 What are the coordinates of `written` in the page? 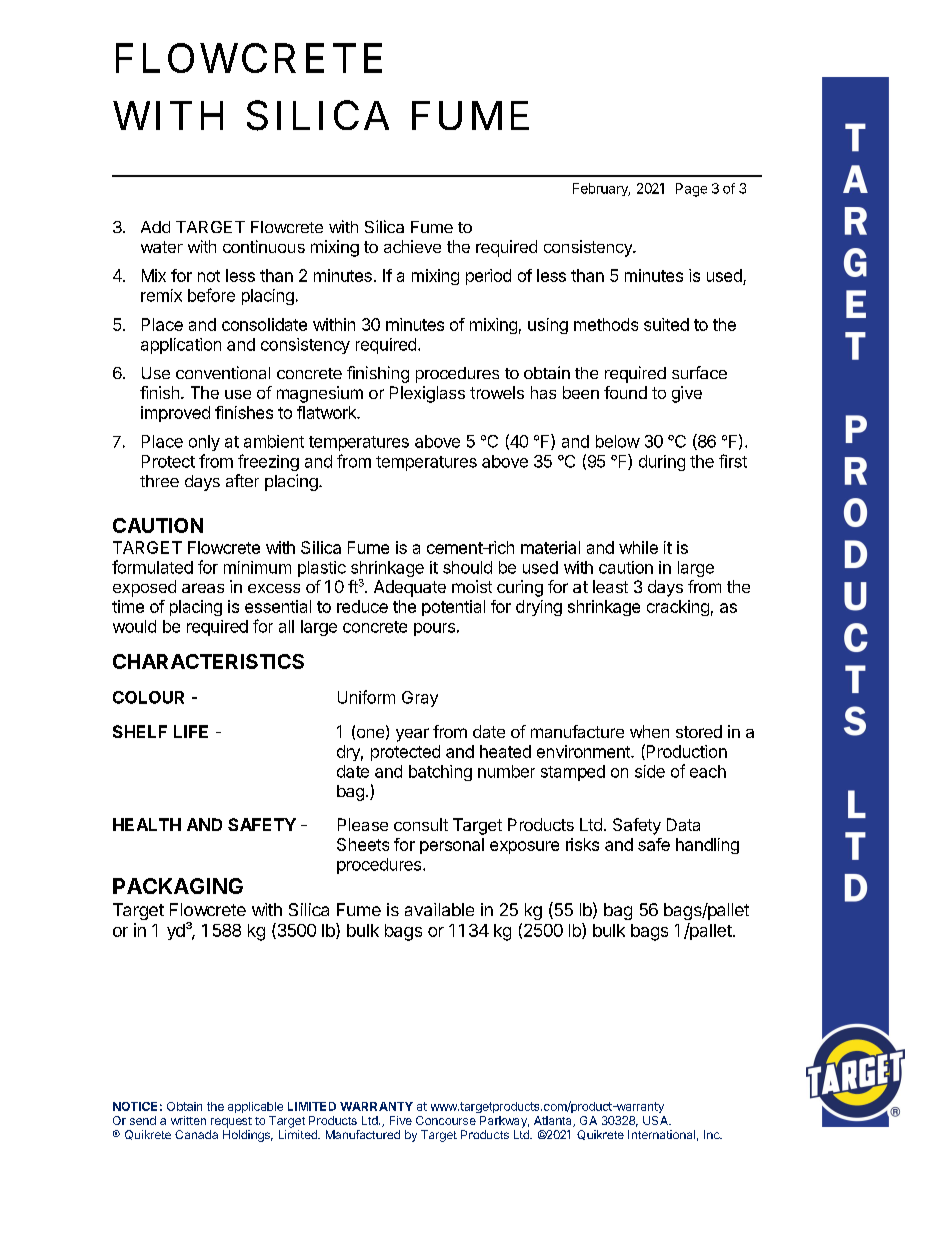 It's located at (188, 1120).
